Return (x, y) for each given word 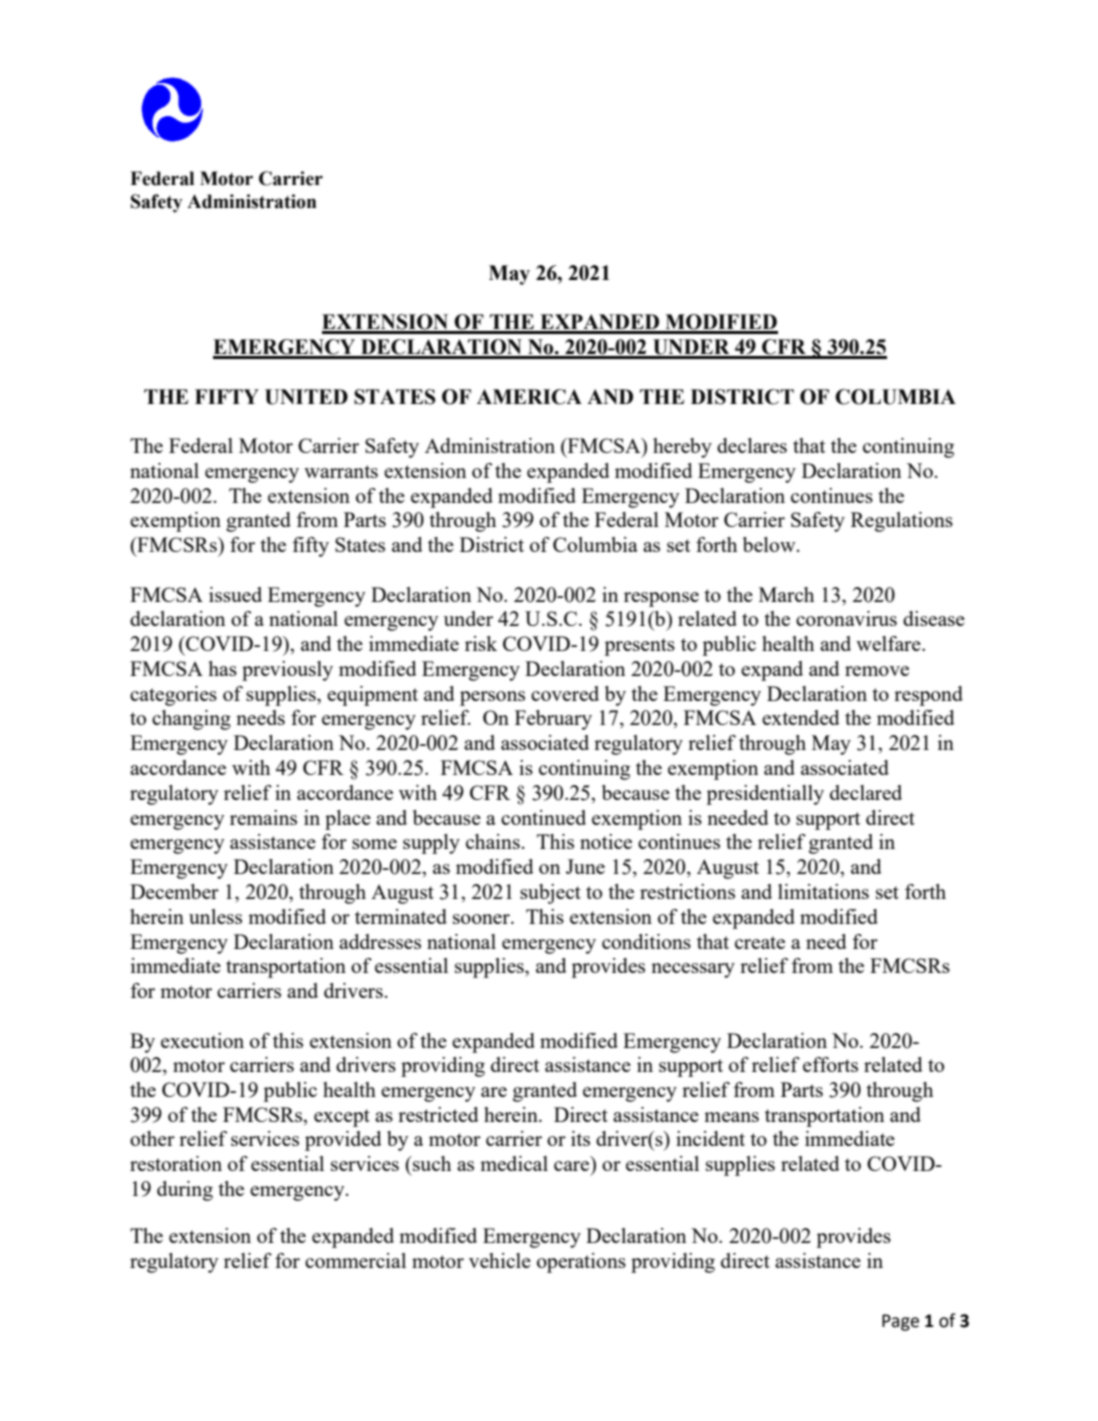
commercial (355, 1260)
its (580, 1138)
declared (866, 792)
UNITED (306, 397)
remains (263, 817)
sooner (482, 919)
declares (752, 445)
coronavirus (846, 618)
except (342, 1118)
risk (481, 643)
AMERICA (529, 397)
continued (543, 817)
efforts (830, 1064)
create (760, 942)
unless (215, 916)
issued (235, 594)
